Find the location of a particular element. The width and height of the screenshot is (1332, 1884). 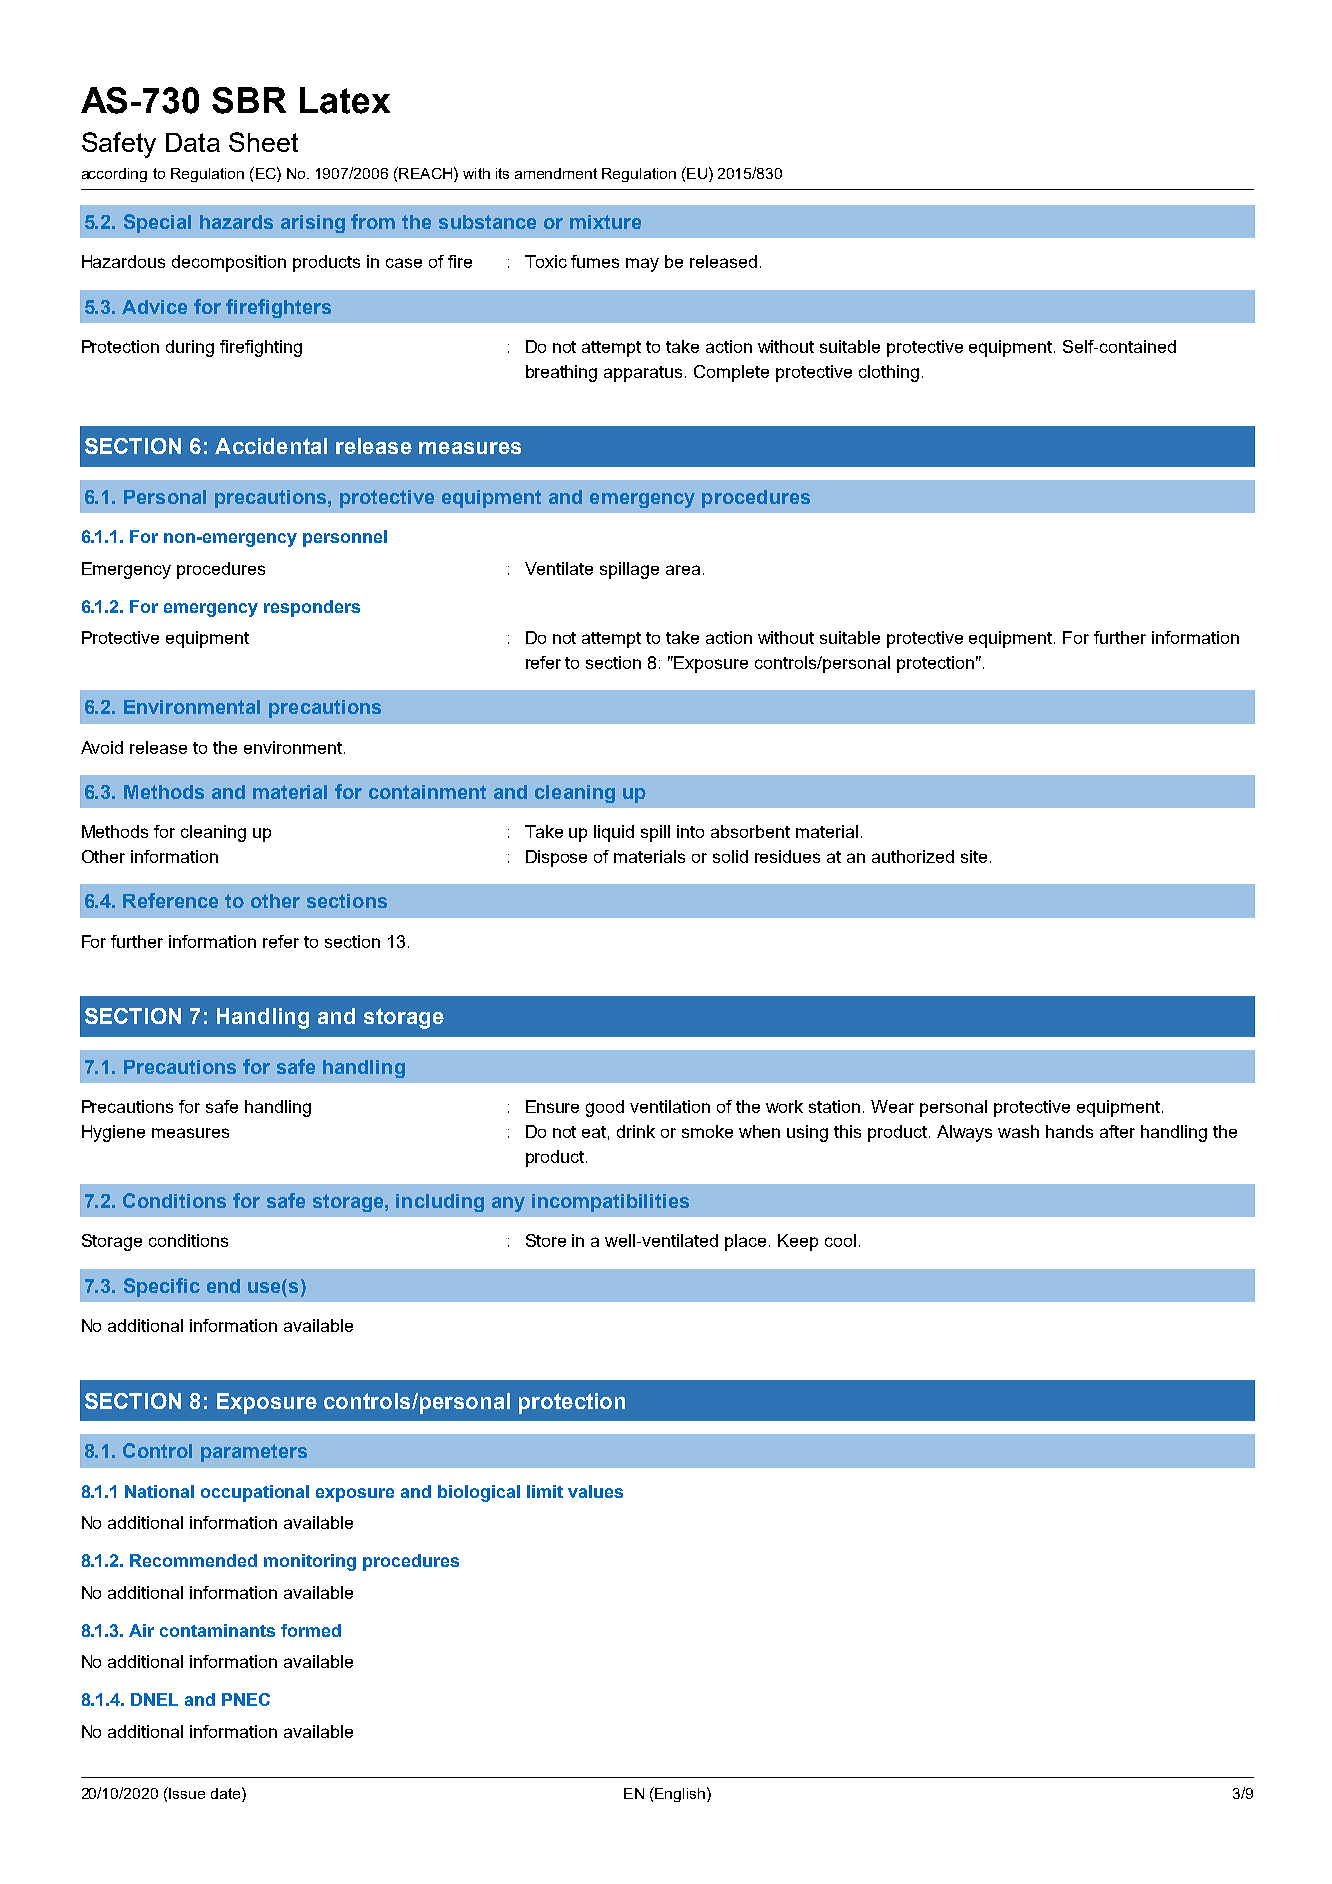

Hygiene is located at coordinates (113, 1133).
